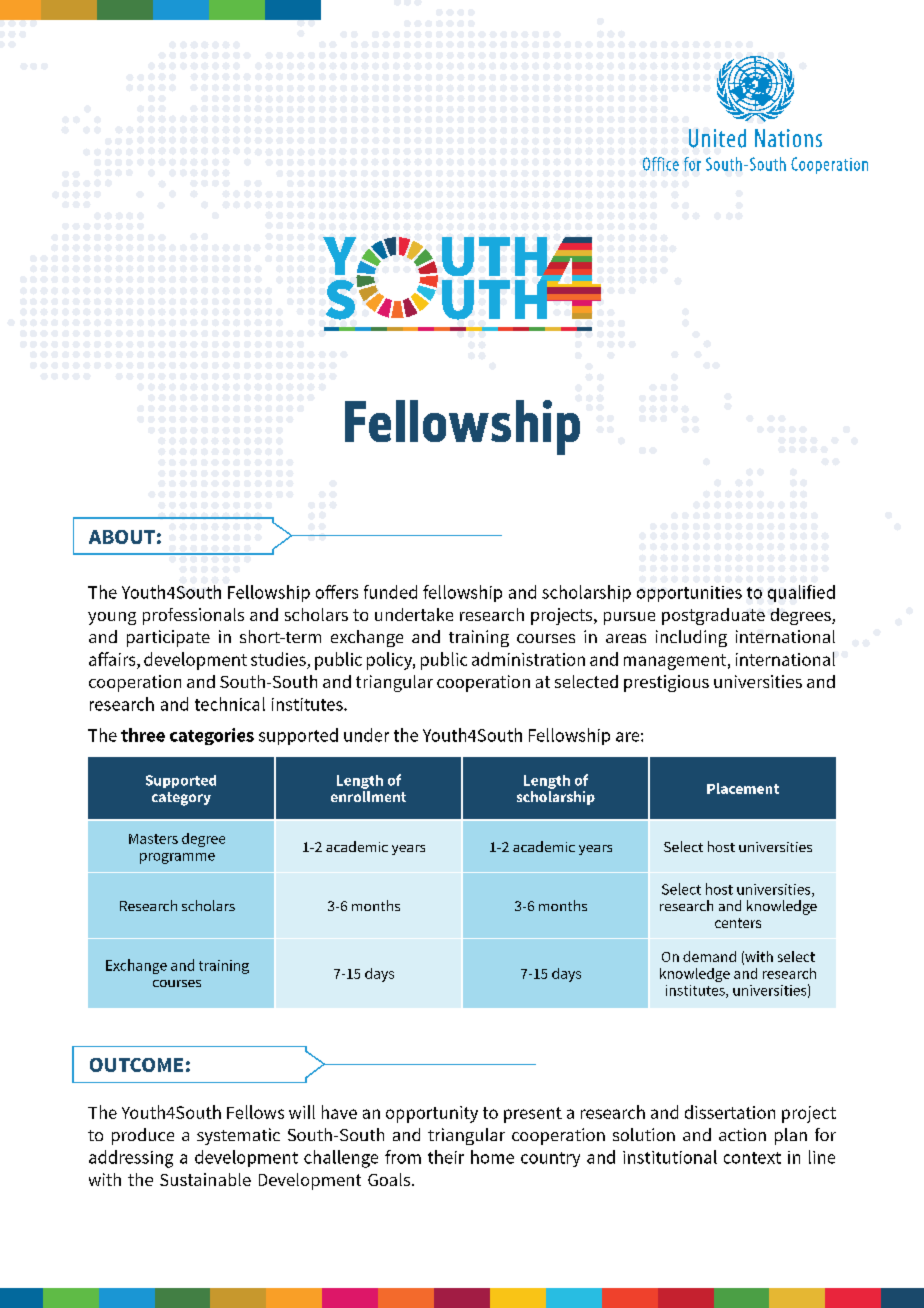  Describe the element at coordinates (713, 616) in the screenshot. I see `postgraduate` at that location.
